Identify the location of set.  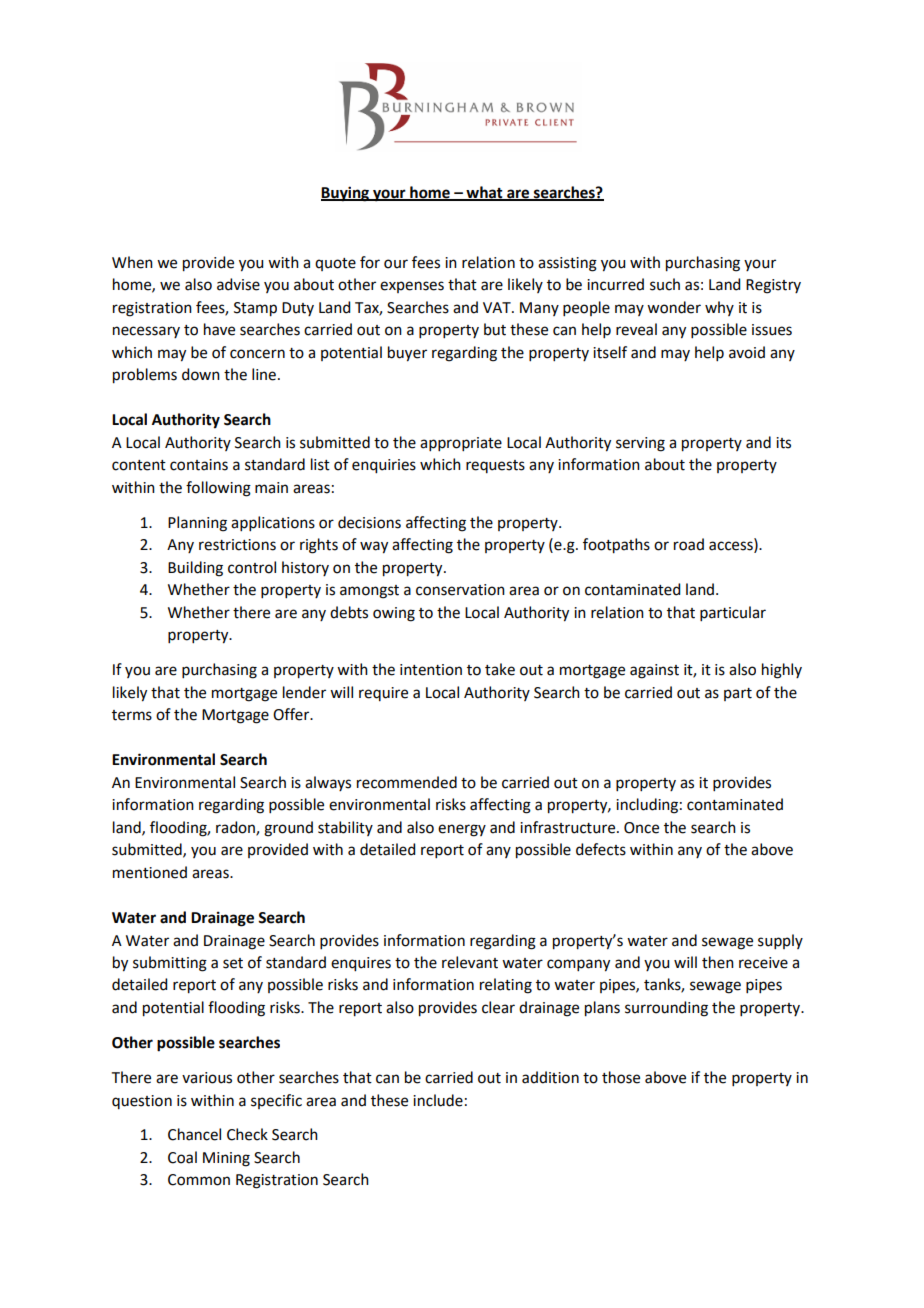
(233, 963).
